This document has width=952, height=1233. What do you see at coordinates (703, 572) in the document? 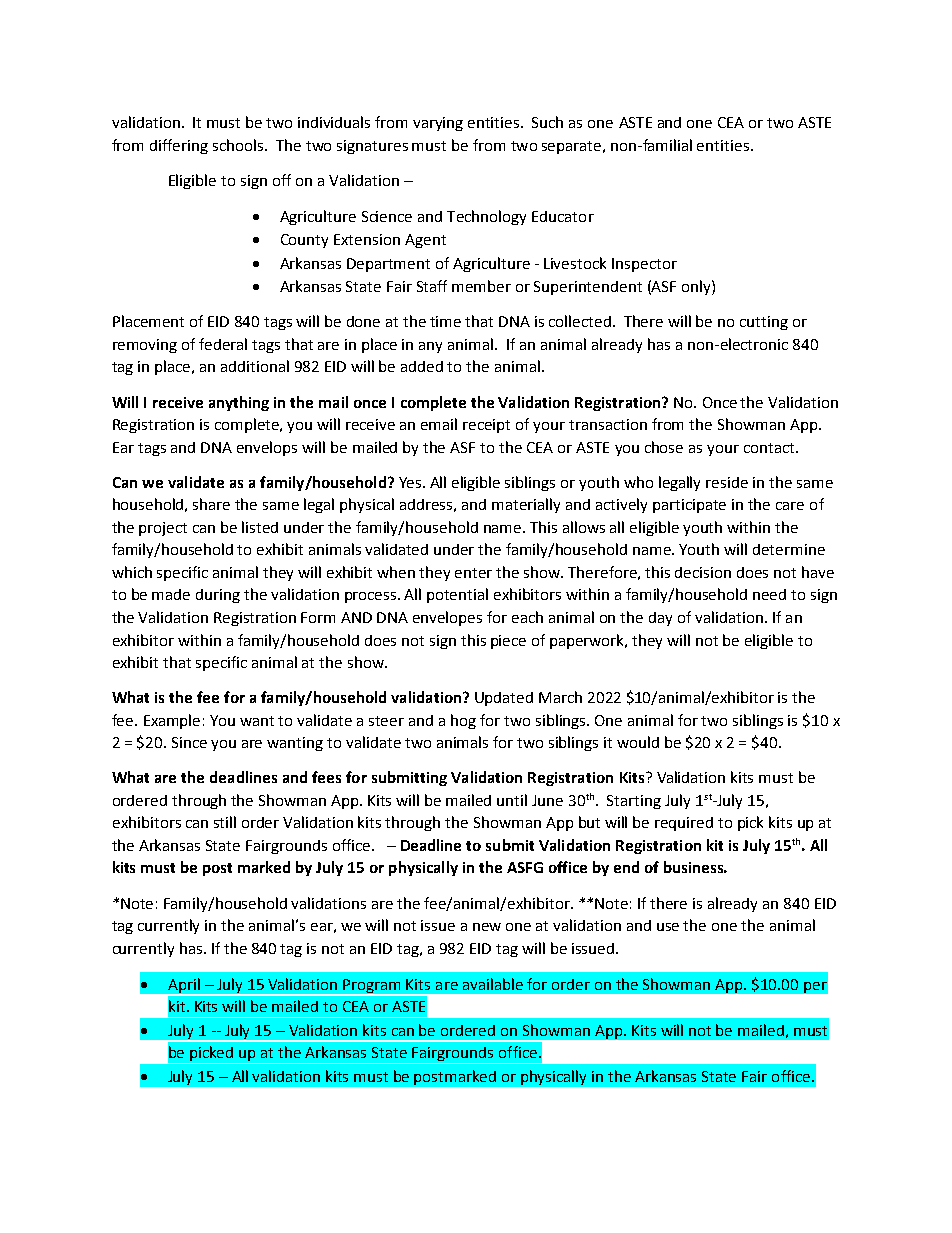
I see `decision` at bounding box center [703, 572].
